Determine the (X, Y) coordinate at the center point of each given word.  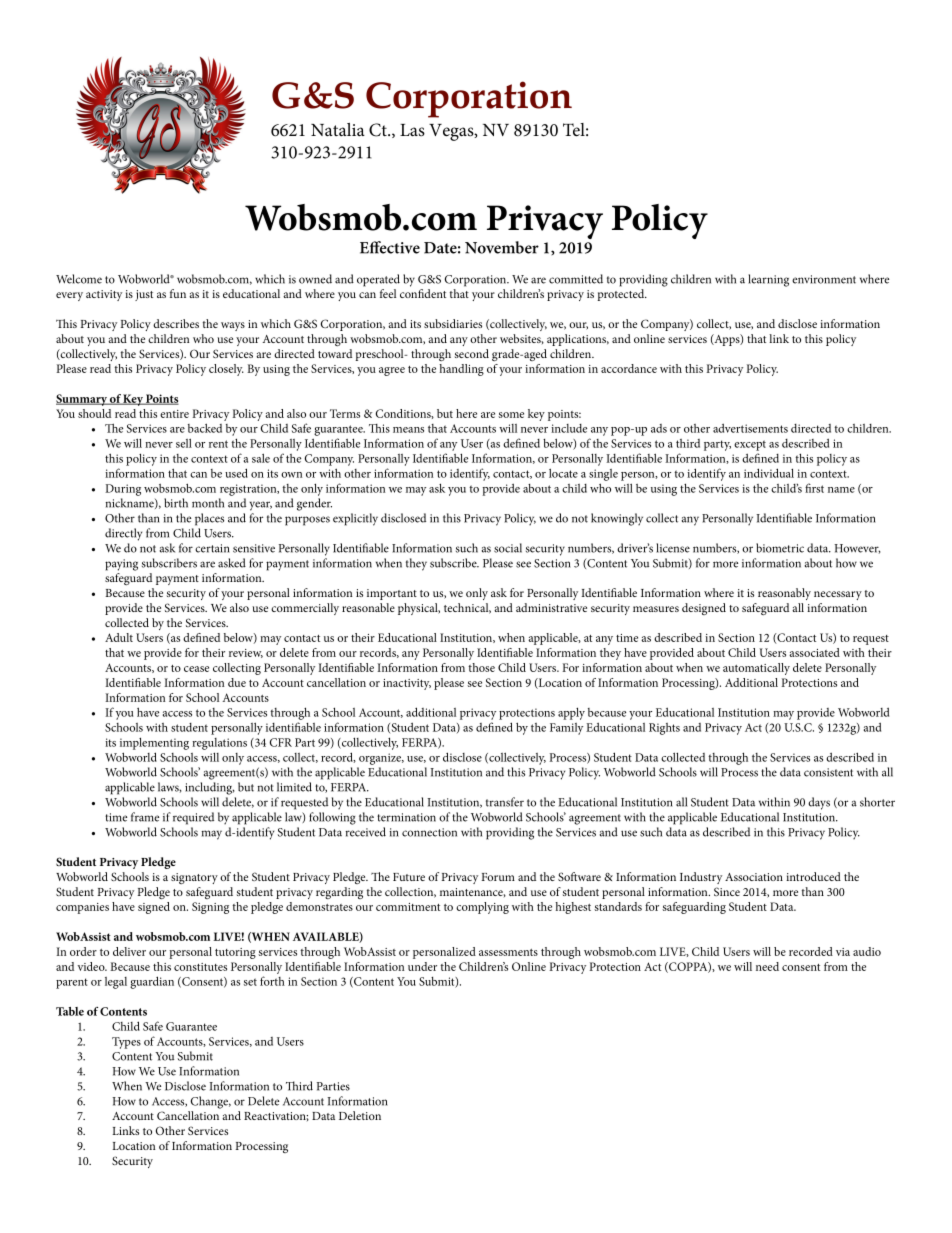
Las (412, 130)
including (209, 788)
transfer (505, 802)
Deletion (360, 1115)
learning (768, 280)
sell (184, 443)
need (767, 966)
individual (769, 473)
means (408, 430)
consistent (828, 772)
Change (211, 1102)
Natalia (338, 129)
